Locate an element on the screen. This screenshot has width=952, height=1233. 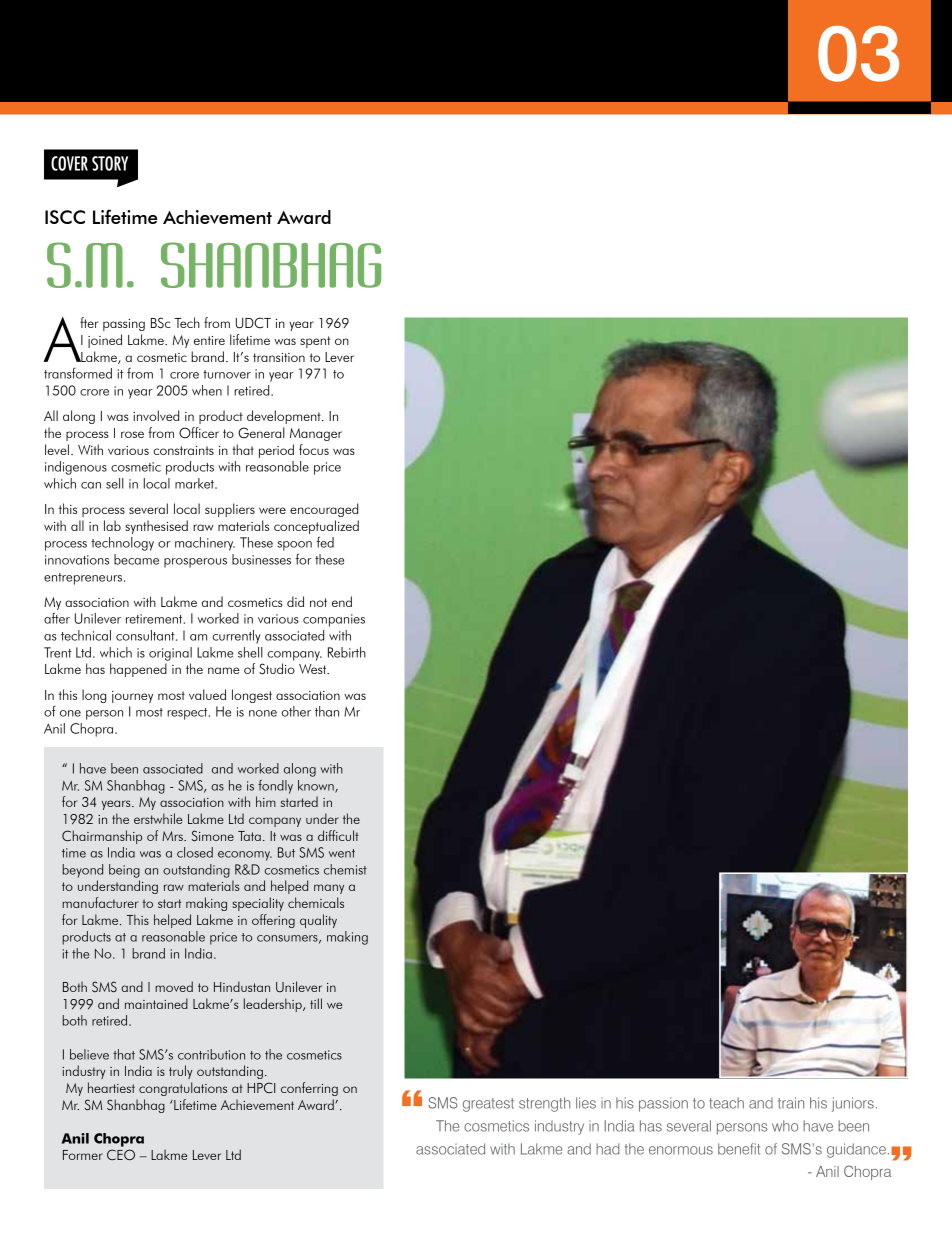
being is located at coordinates (124, 871).
